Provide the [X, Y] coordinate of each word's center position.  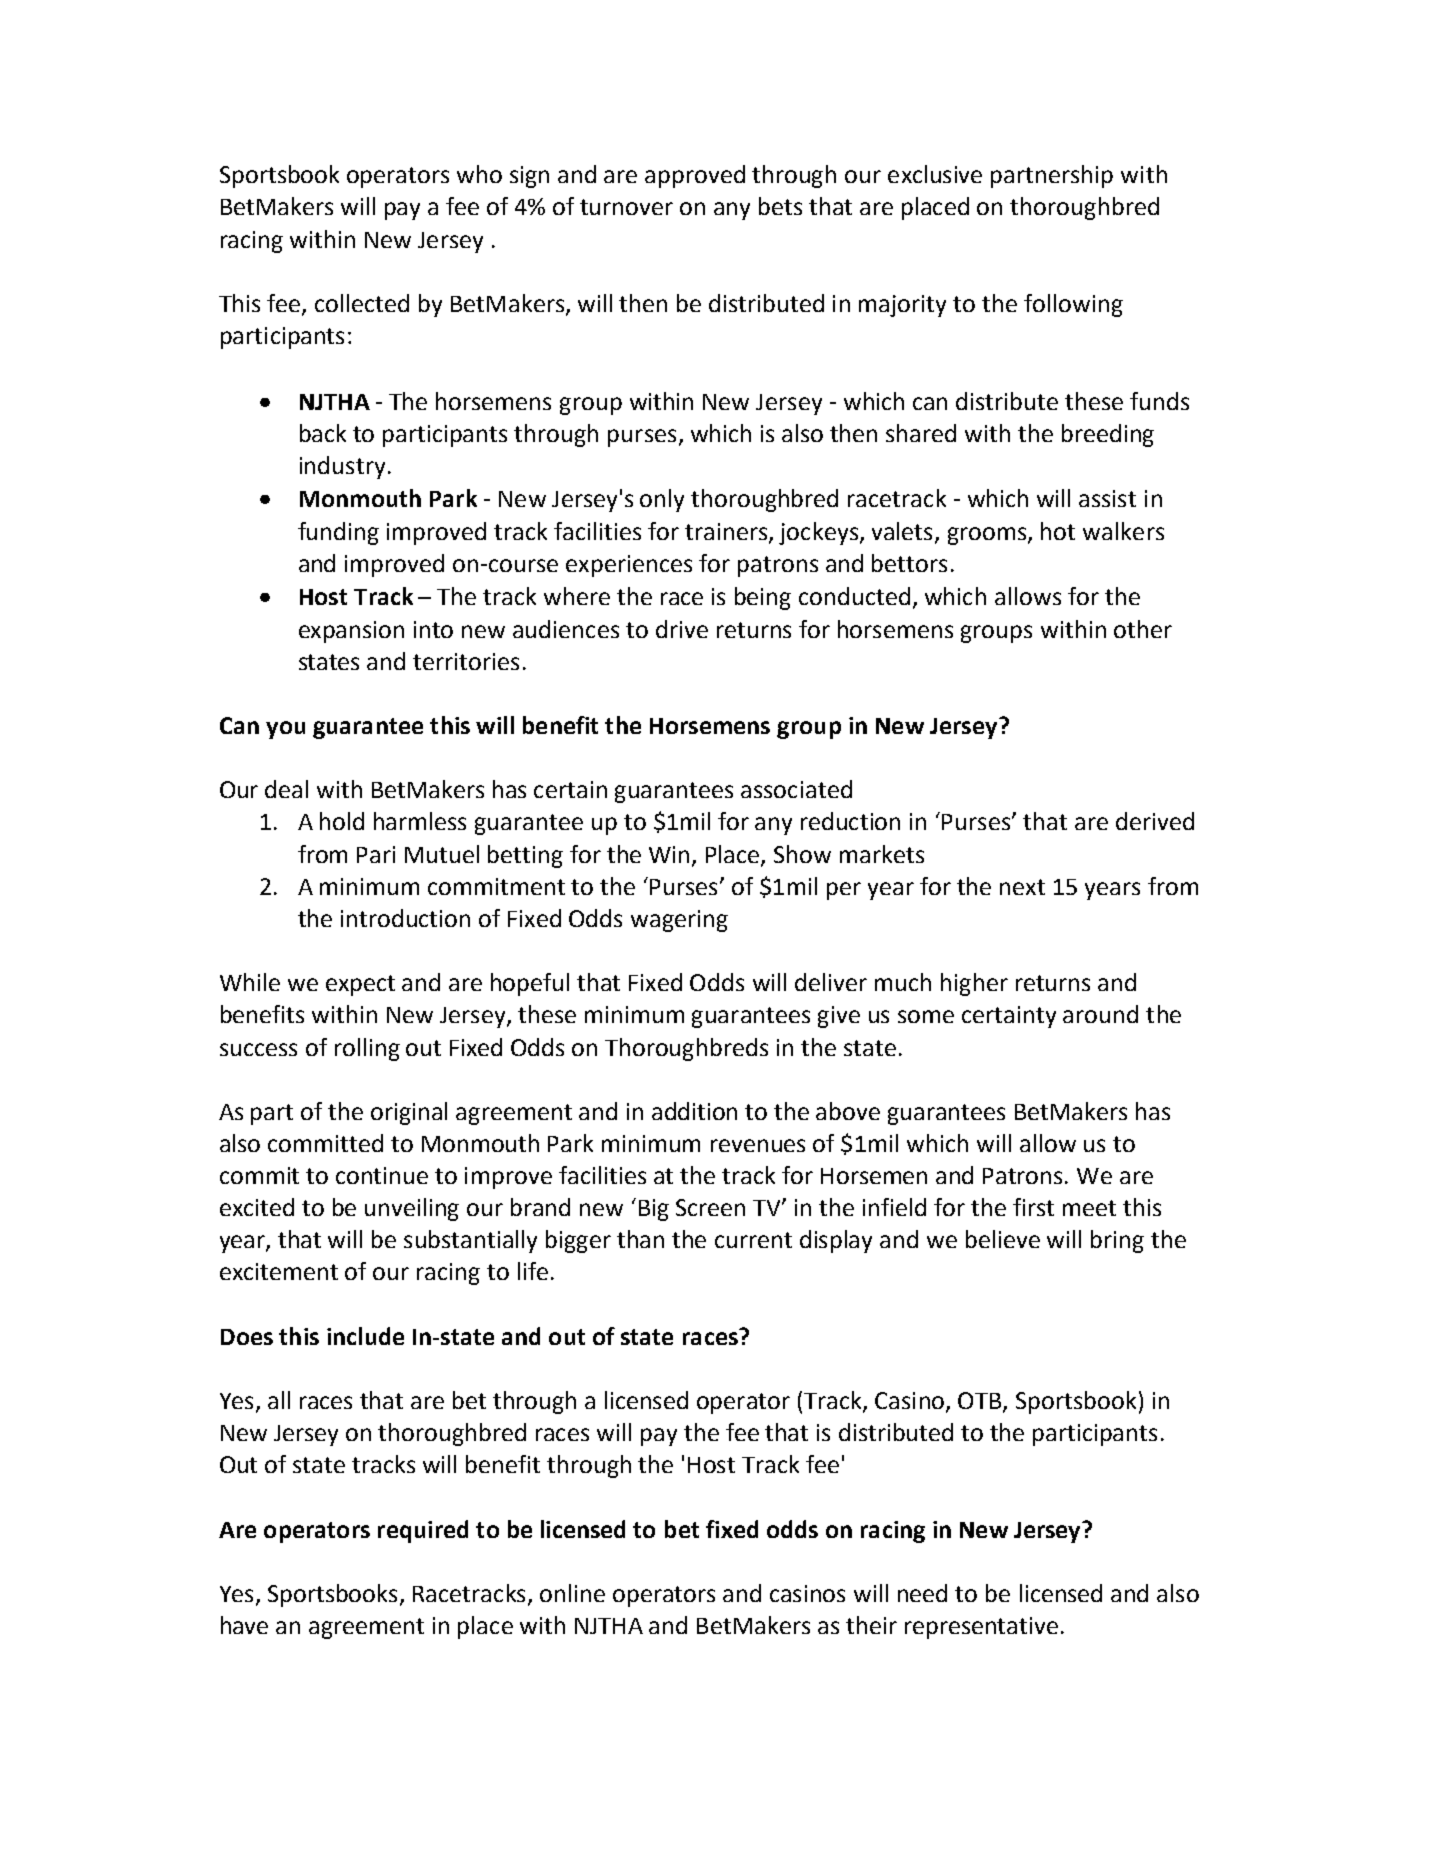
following [1073, 305]
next [1022, 887]
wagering [679, 921]
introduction [405, 918]
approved [695, 176]
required [423, 1531]
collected [362, 303]
